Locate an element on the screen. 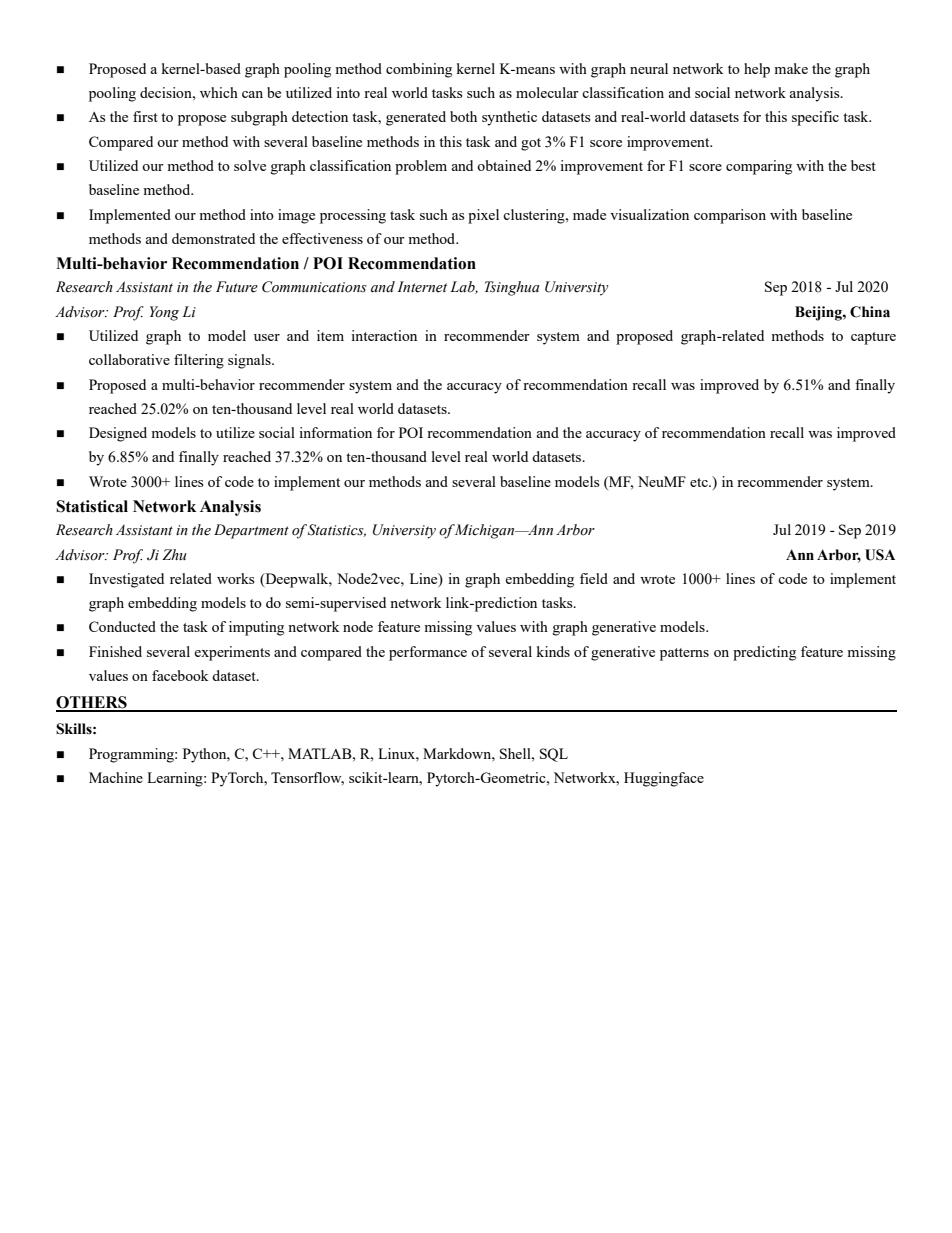 This screenshot has width=952, height=1233. Machine is located at coordinates (116, 777).
